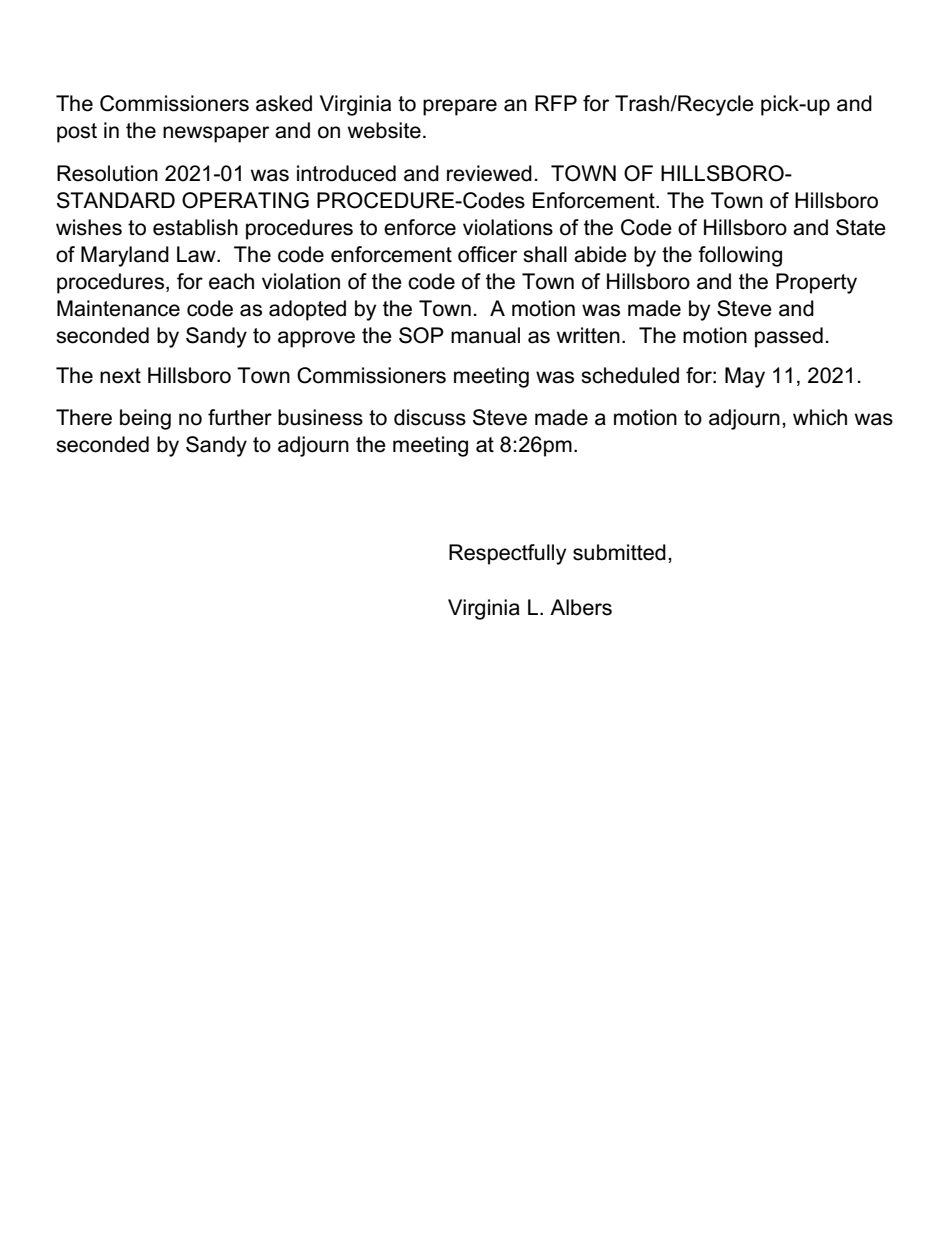  I want to click on which, so click(820, 417).
